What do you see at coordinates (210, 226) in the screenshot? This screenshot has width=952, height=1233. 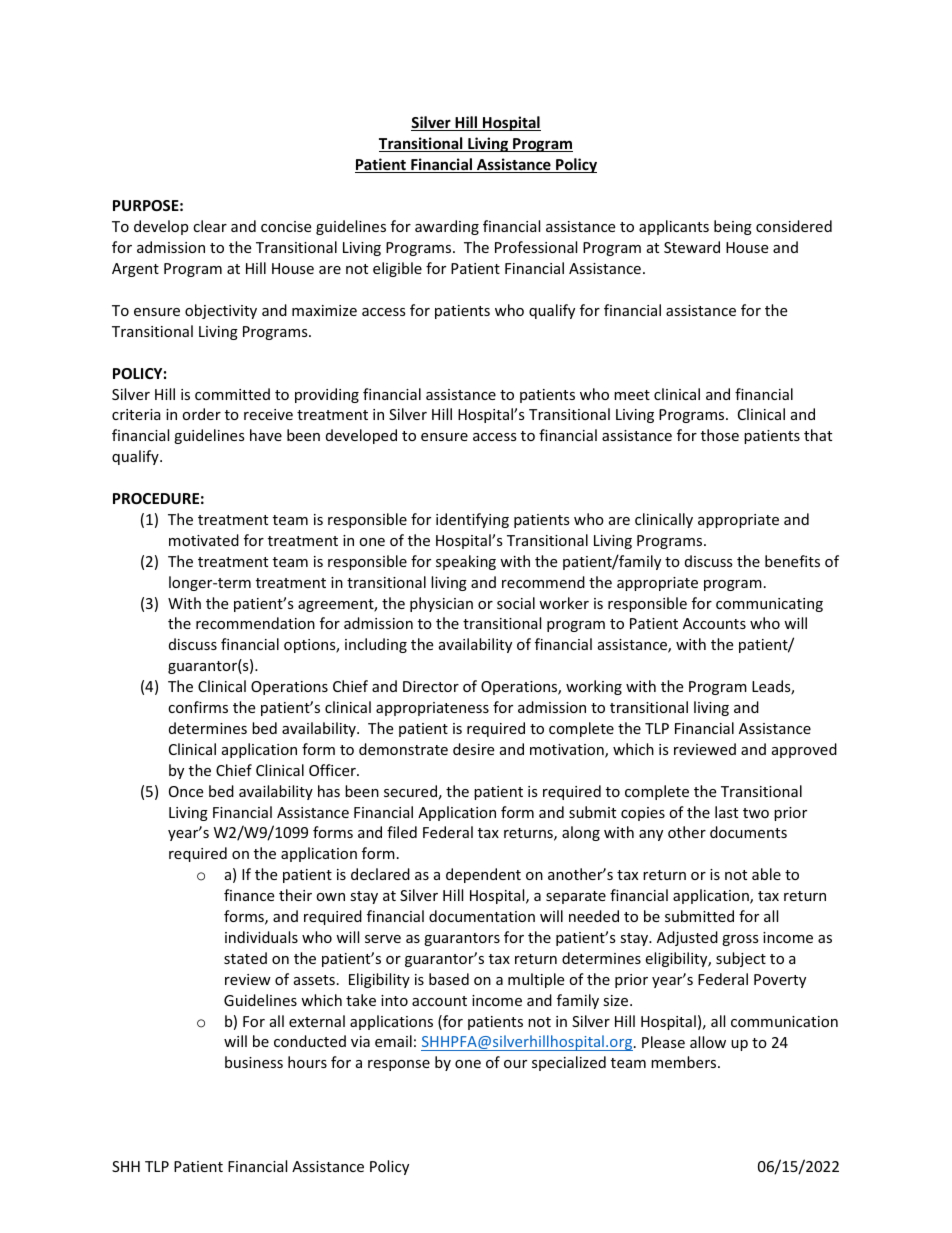 I see `clear` at bounding box center [210, 226].
